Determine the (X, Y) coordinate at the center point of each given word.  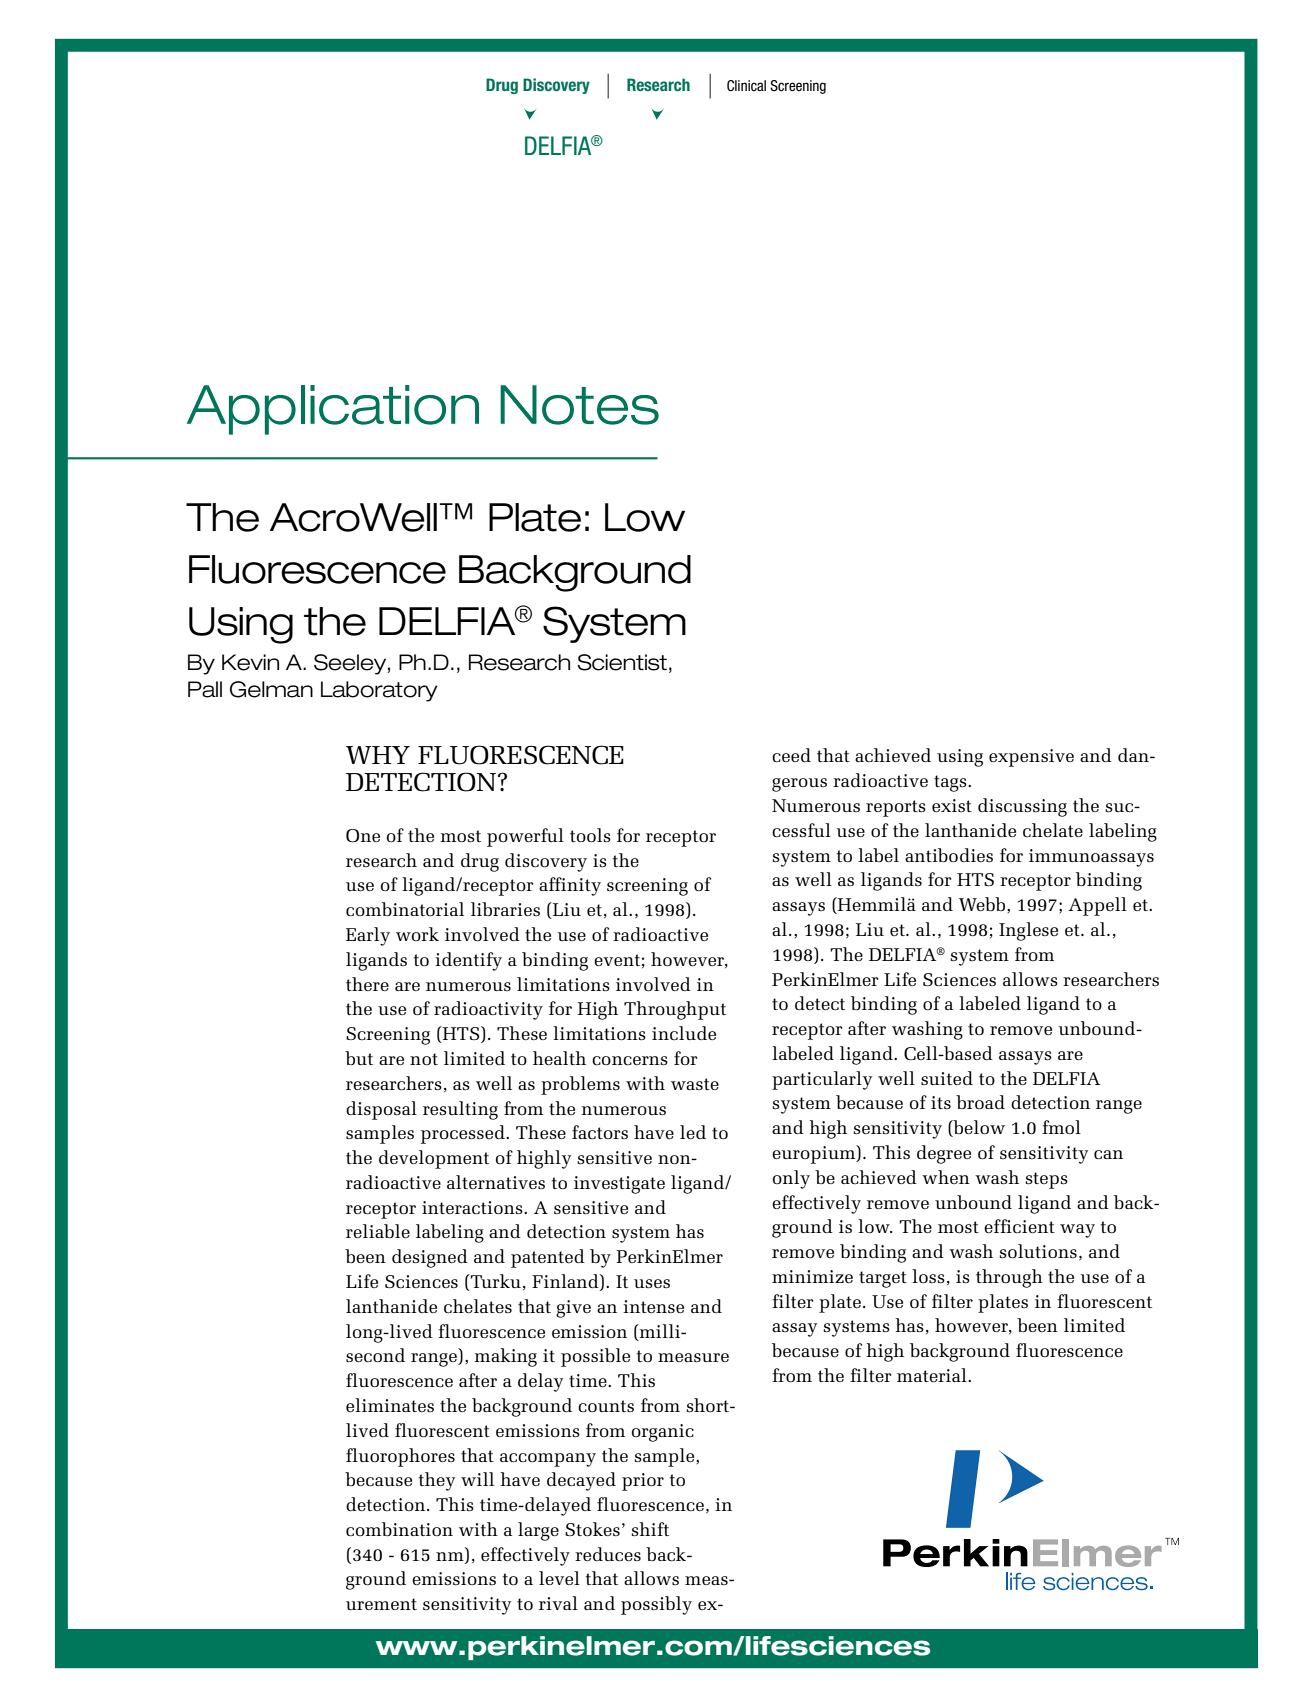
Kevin (250, 662)
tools (590, 835)
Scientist (622, 662)
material (933, 1375)
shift (650, 1529)
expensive (1031, 758)
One (363, 836)
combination (399, 1529)
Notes (579, 405)
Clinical (746, 85)
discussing (1022, 807)
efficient (1019, 1226)
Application (333, 410)
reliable (378, 1231)
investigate (619, 1185)
